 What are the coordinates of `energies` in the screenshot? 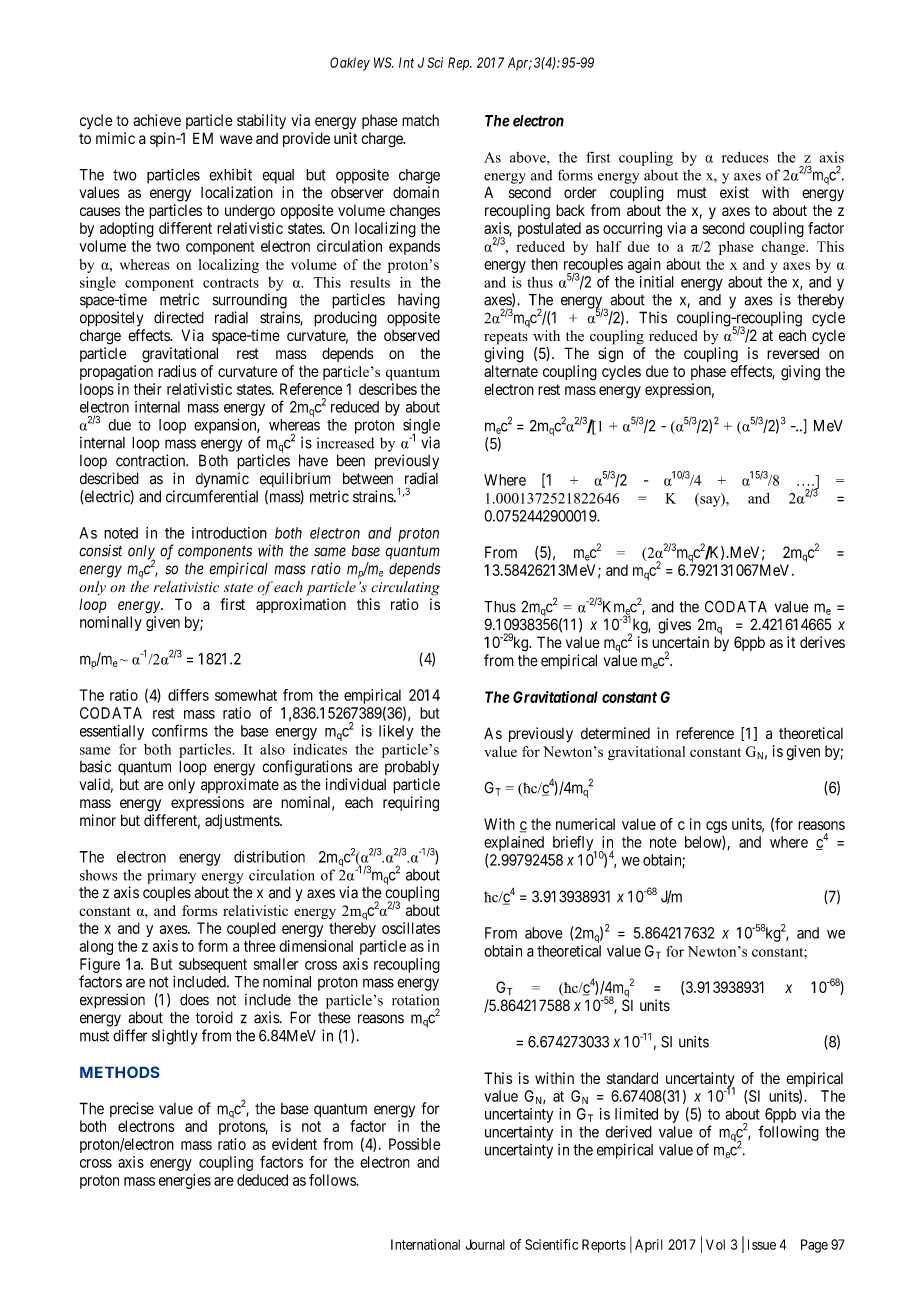 It's located at (185, 1181).
